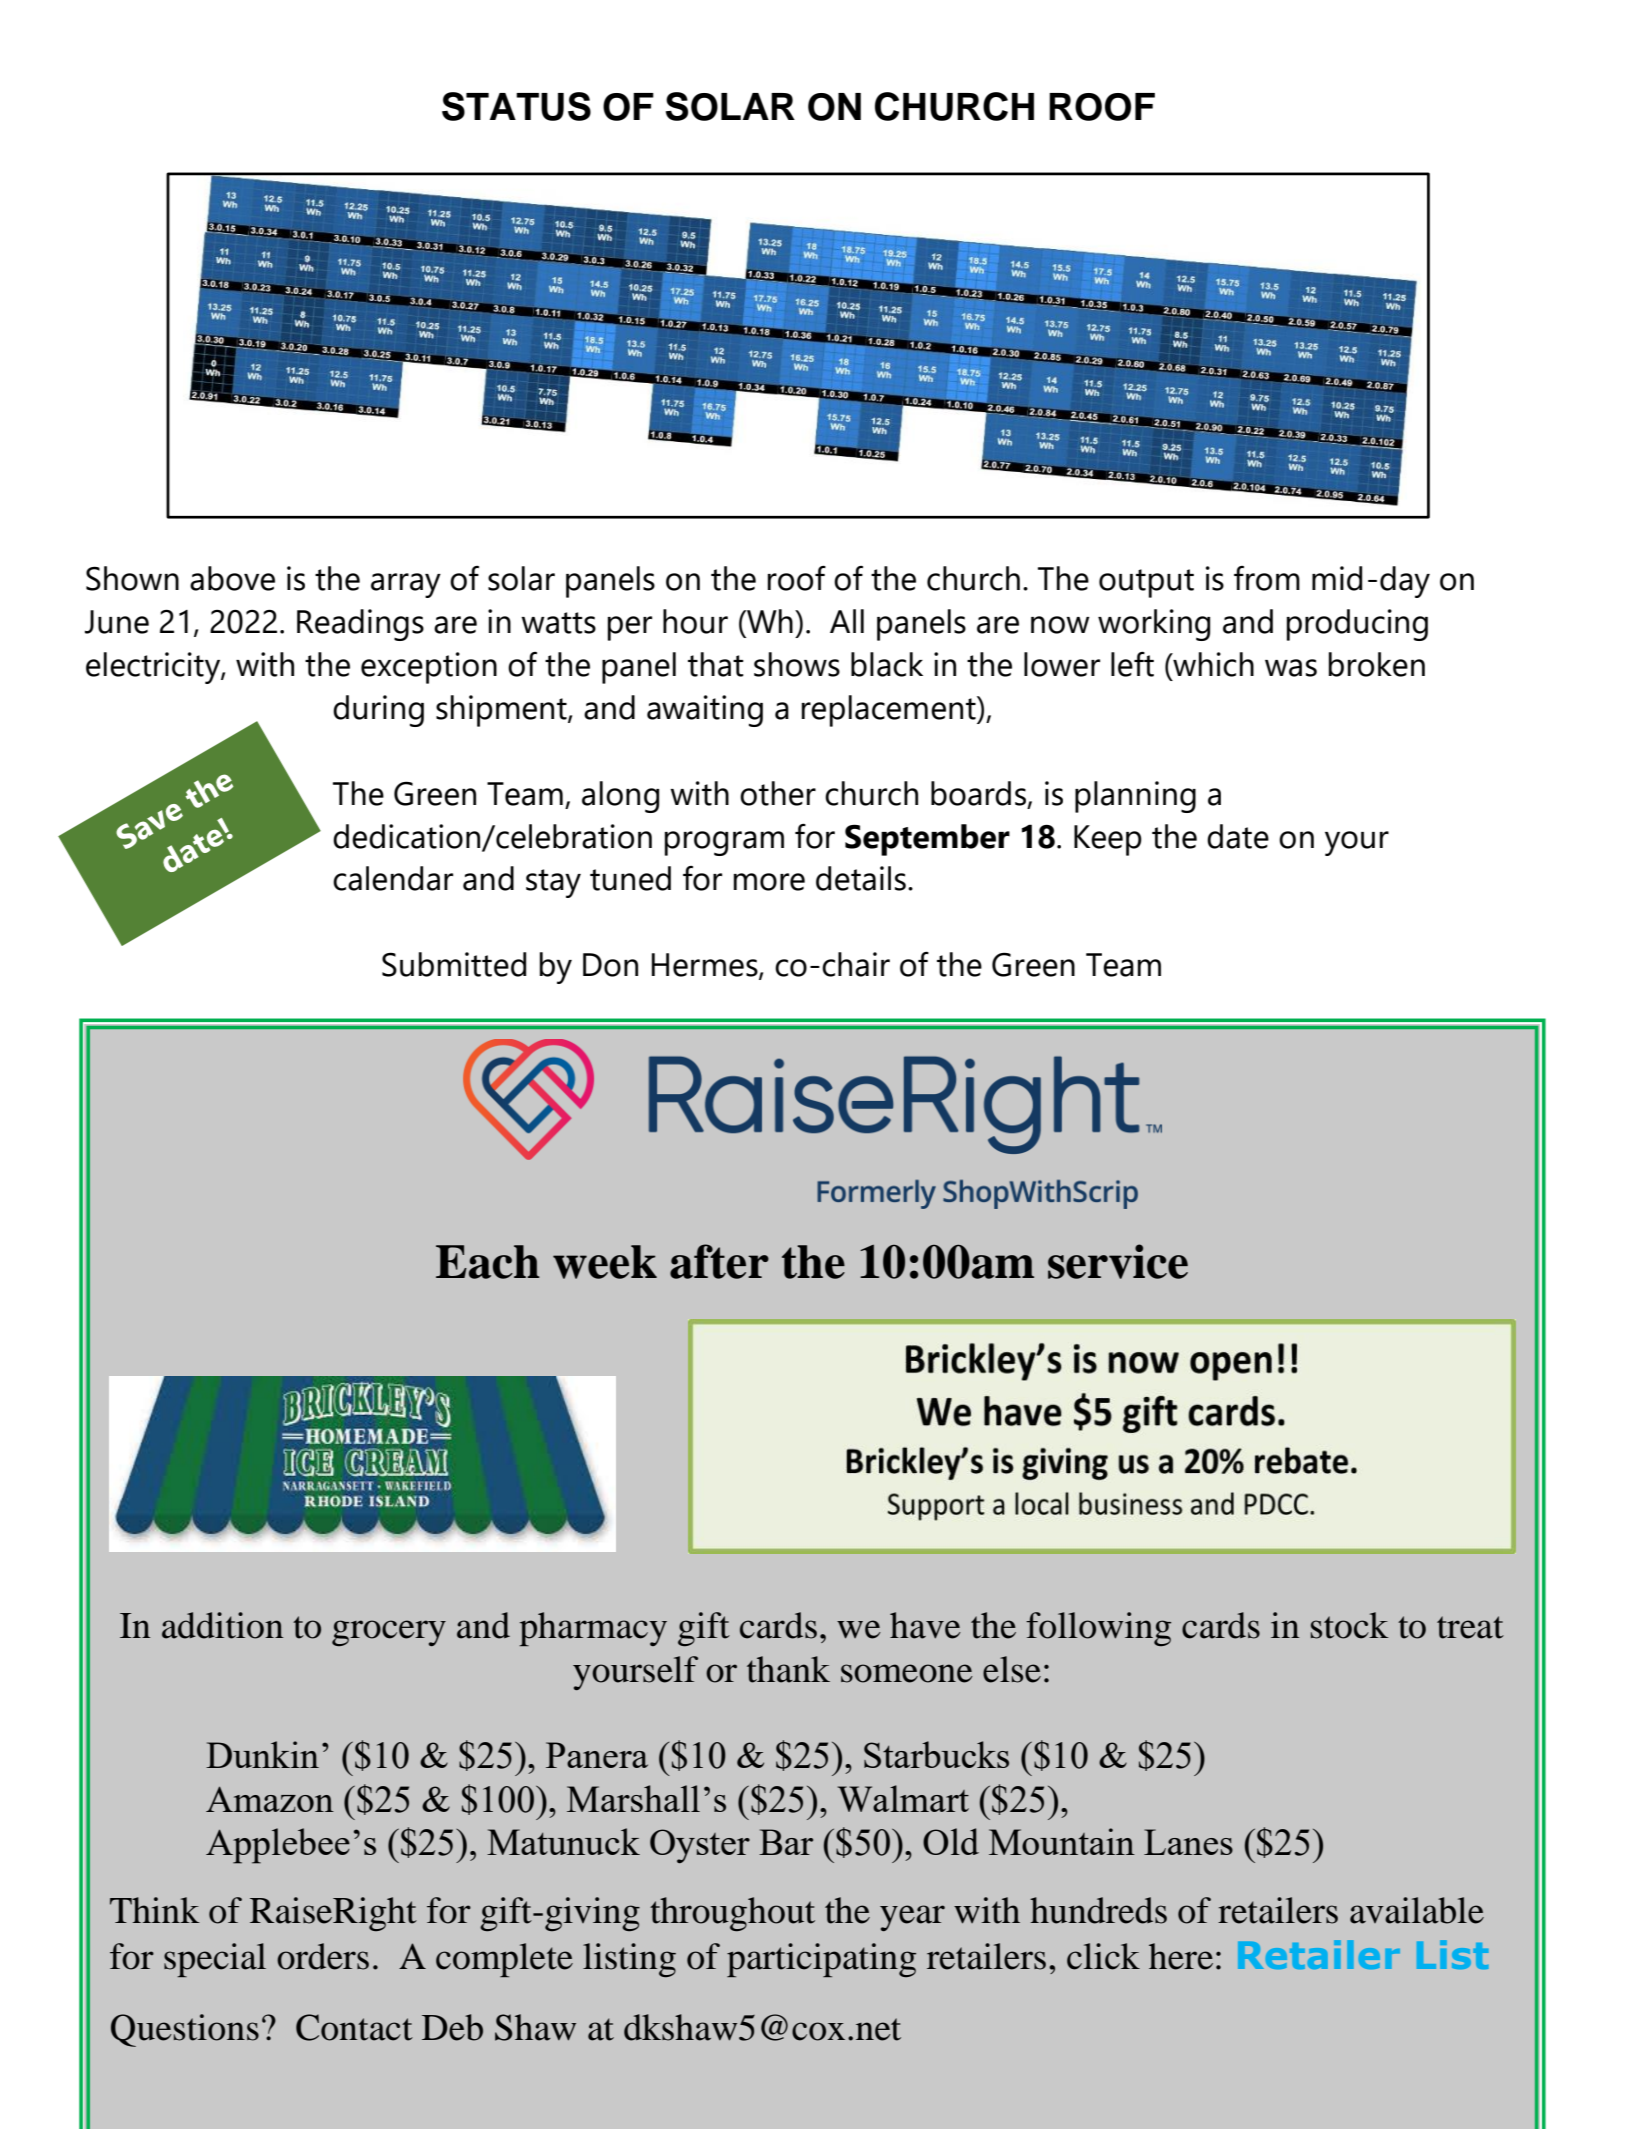  Describe the element at coordinates (1181, 1956) in the screenshot. I see `here` at that location.
